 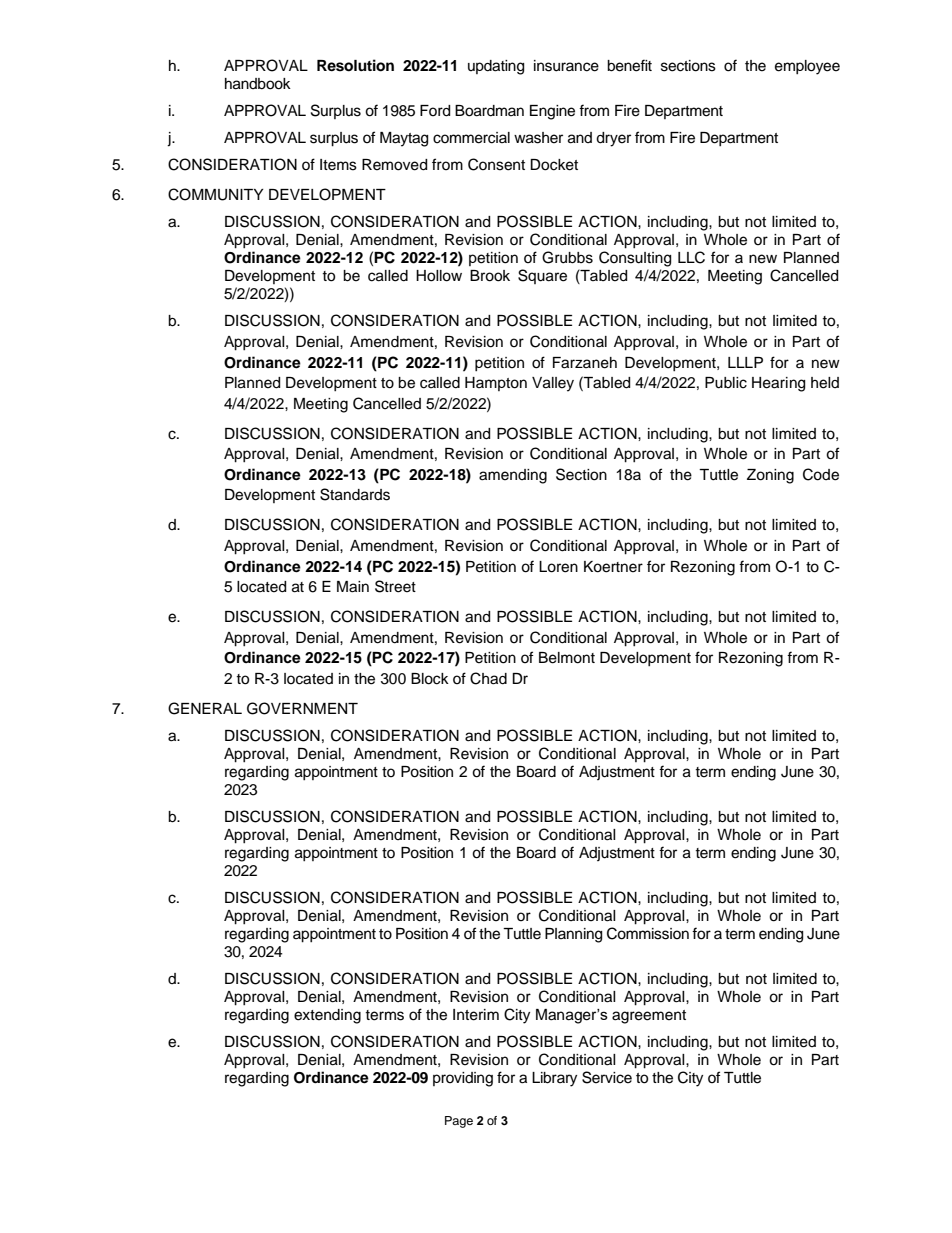 What do you see at coordinates (778, 384) in the screenshot?
I see `Hearing` at bounding box center [778, 384].
